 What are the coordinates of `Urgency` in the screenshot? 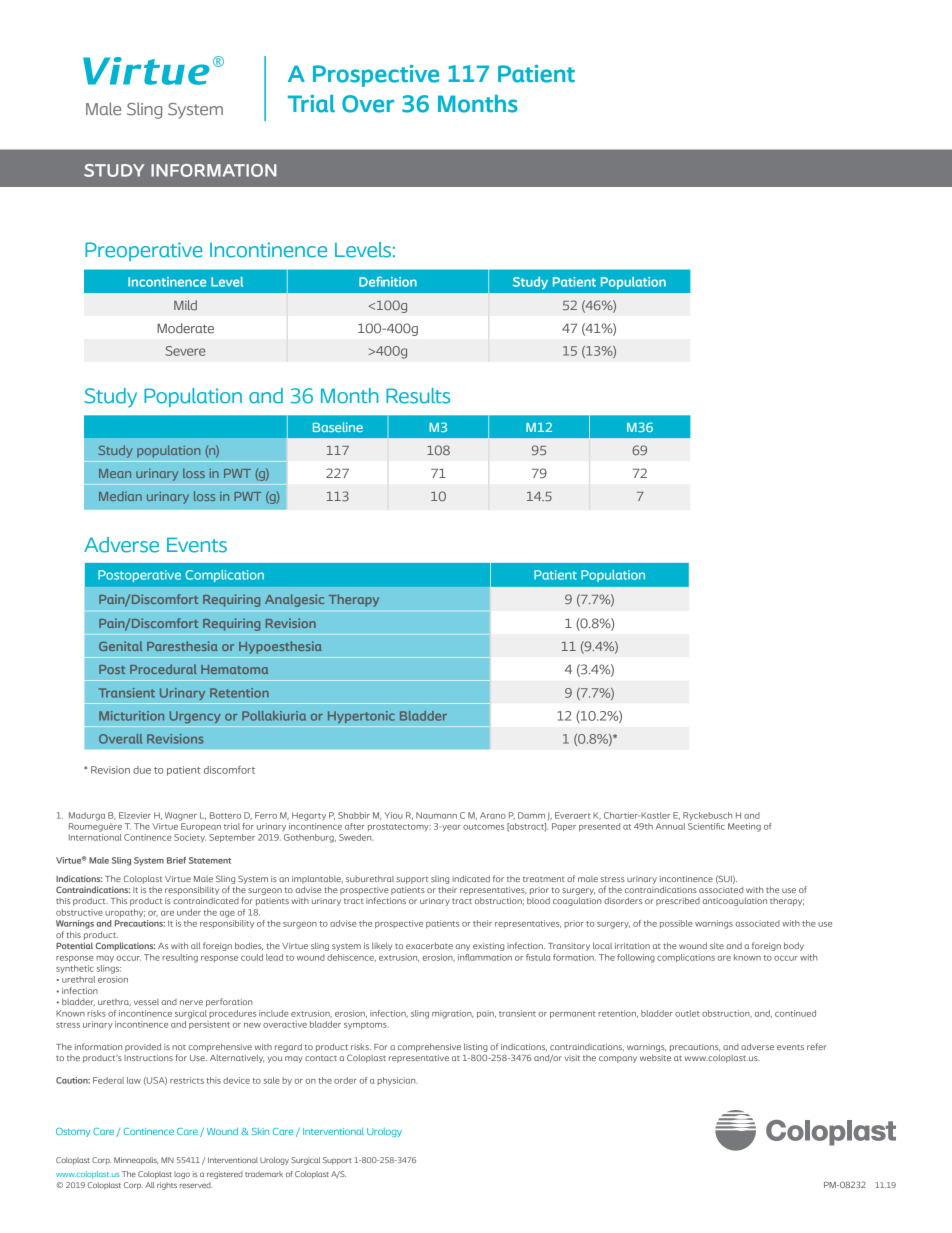 It's located at (195, 717).
